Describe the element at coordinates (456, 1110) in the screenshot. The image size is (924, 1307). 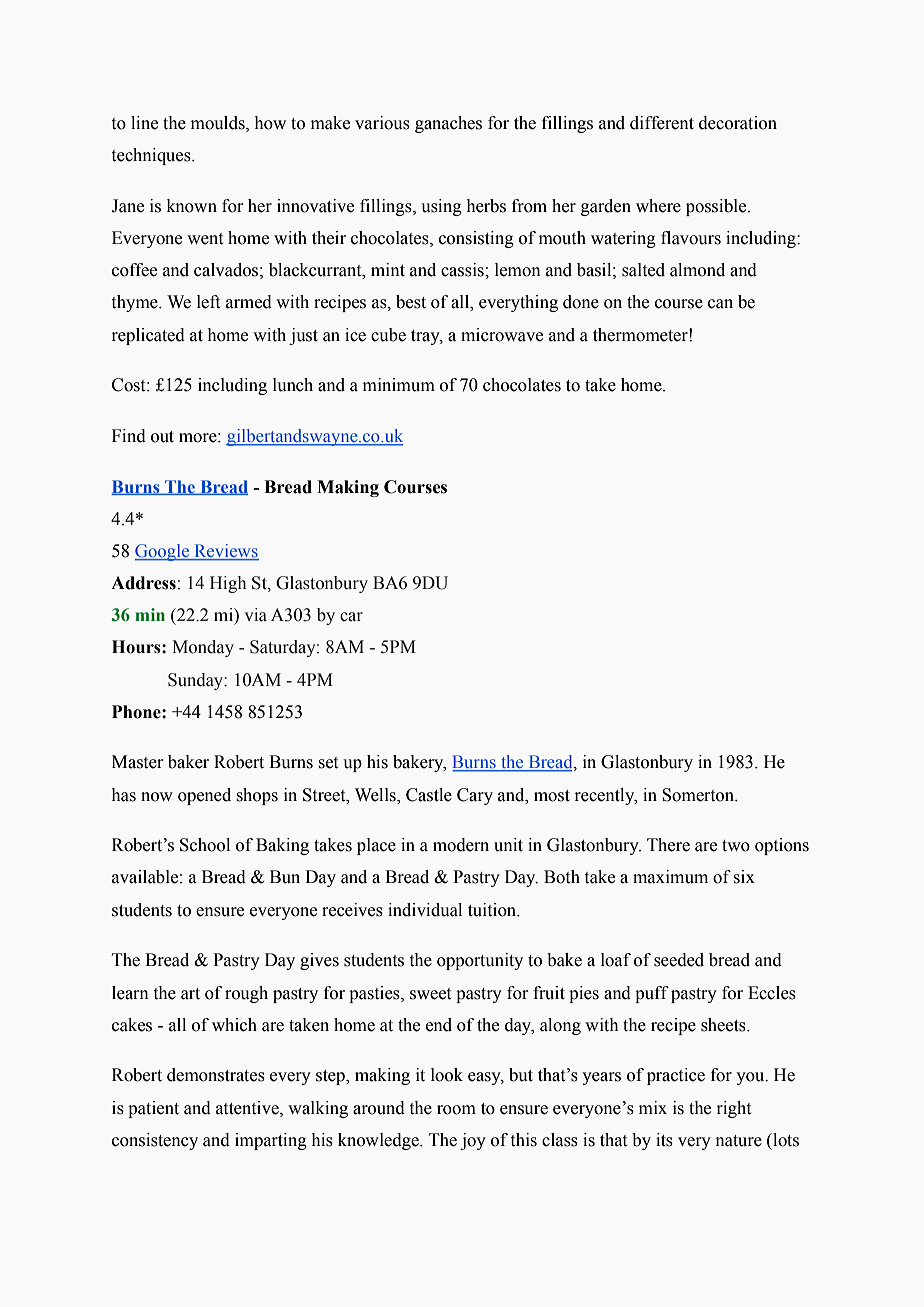
I see `room` at that location.
